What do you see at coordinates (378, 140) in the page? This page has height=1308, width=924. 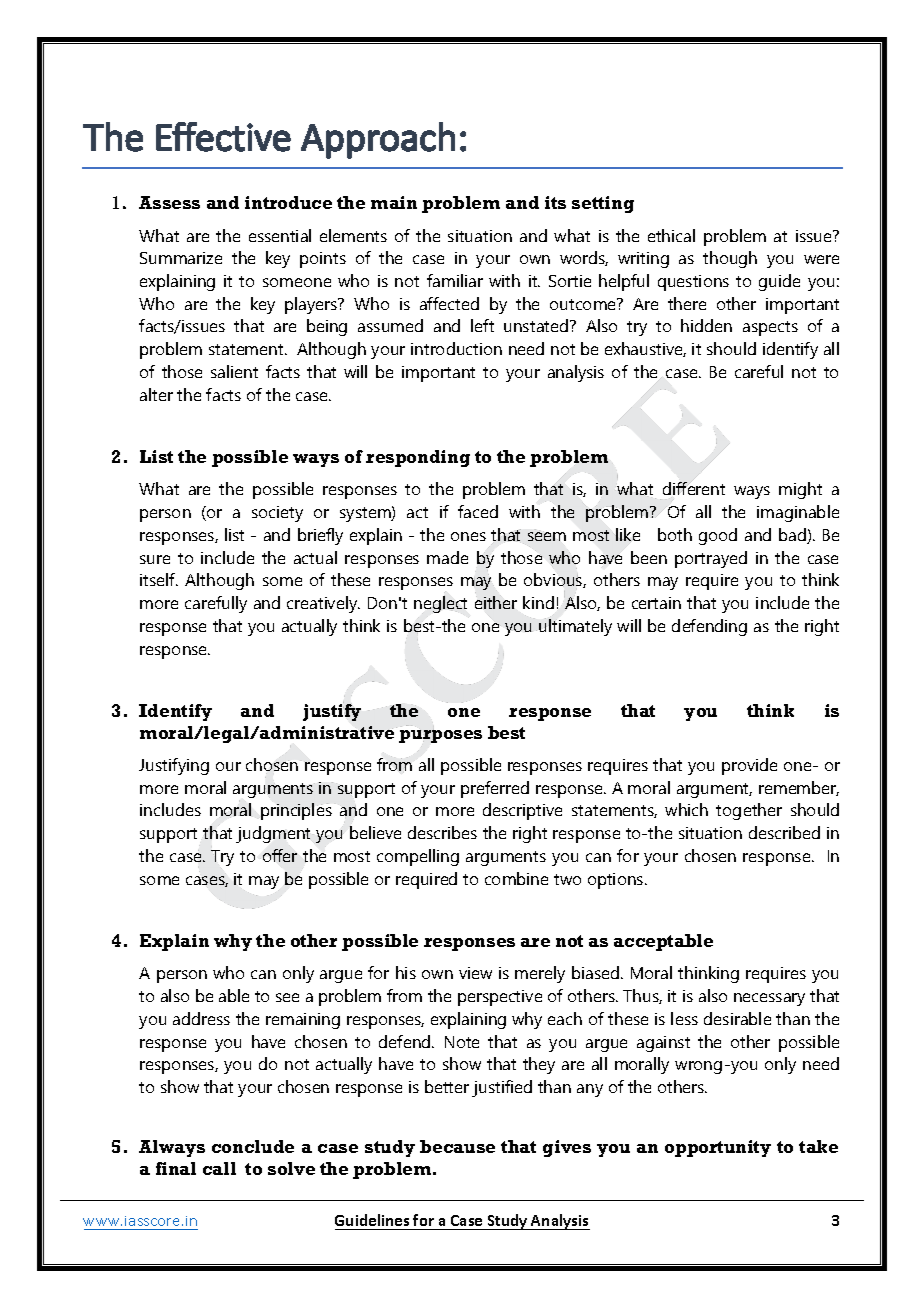 I see `Approach` at bounding box center [378, 140].
